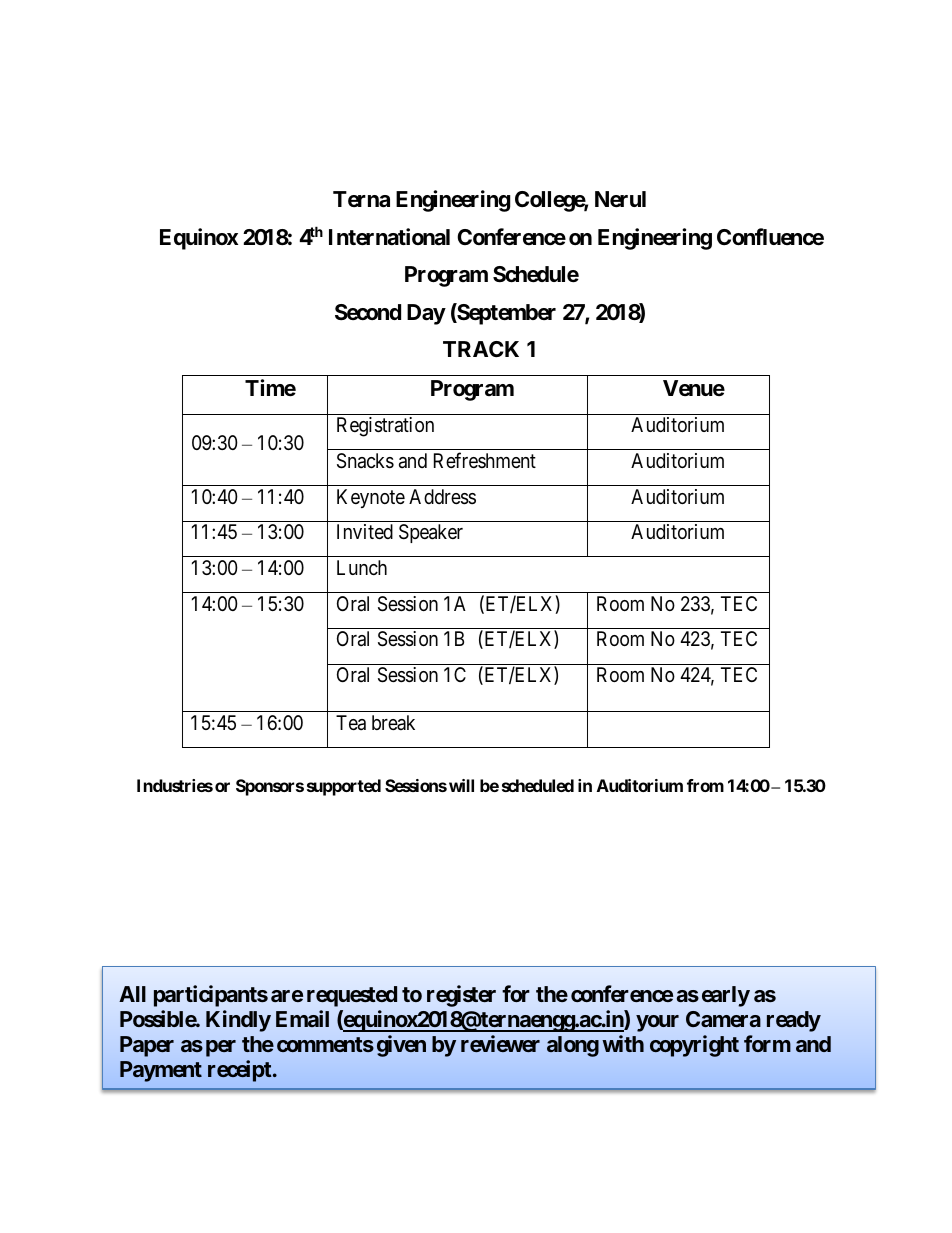  I want to click on Tea, so click(351, 723).
